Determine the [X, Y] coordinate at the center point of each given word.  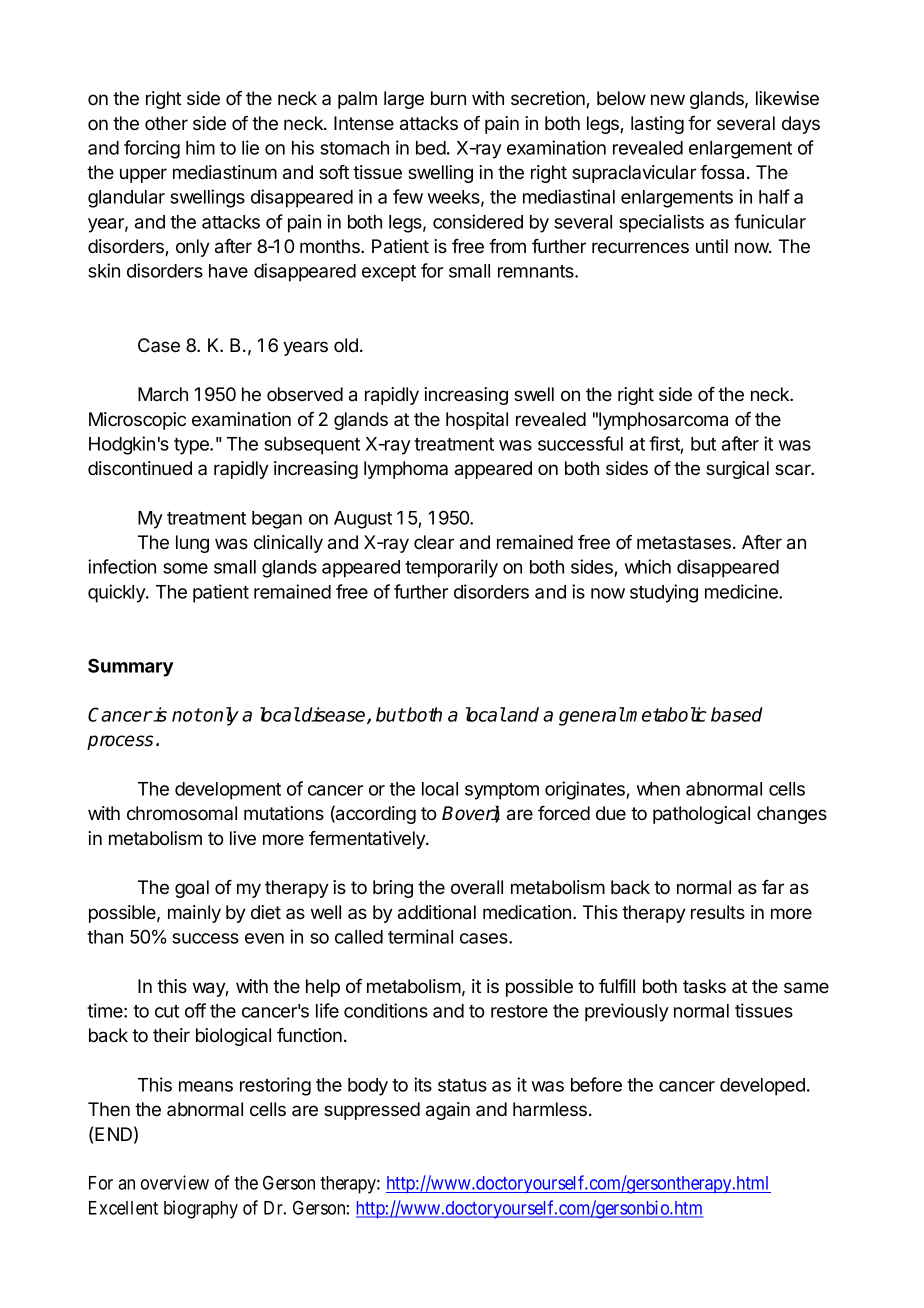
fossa [722, 172]
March [163, 394]
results [718, 912]
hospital [477, 421]
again [448, 1111]
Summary [131, 667]
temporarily [451, 568]
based [737, 714]
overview [175, 1182]
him [200, 147]
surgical [737, 470]
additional [437, 912]
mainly [194, 914]
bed [431, 148]
